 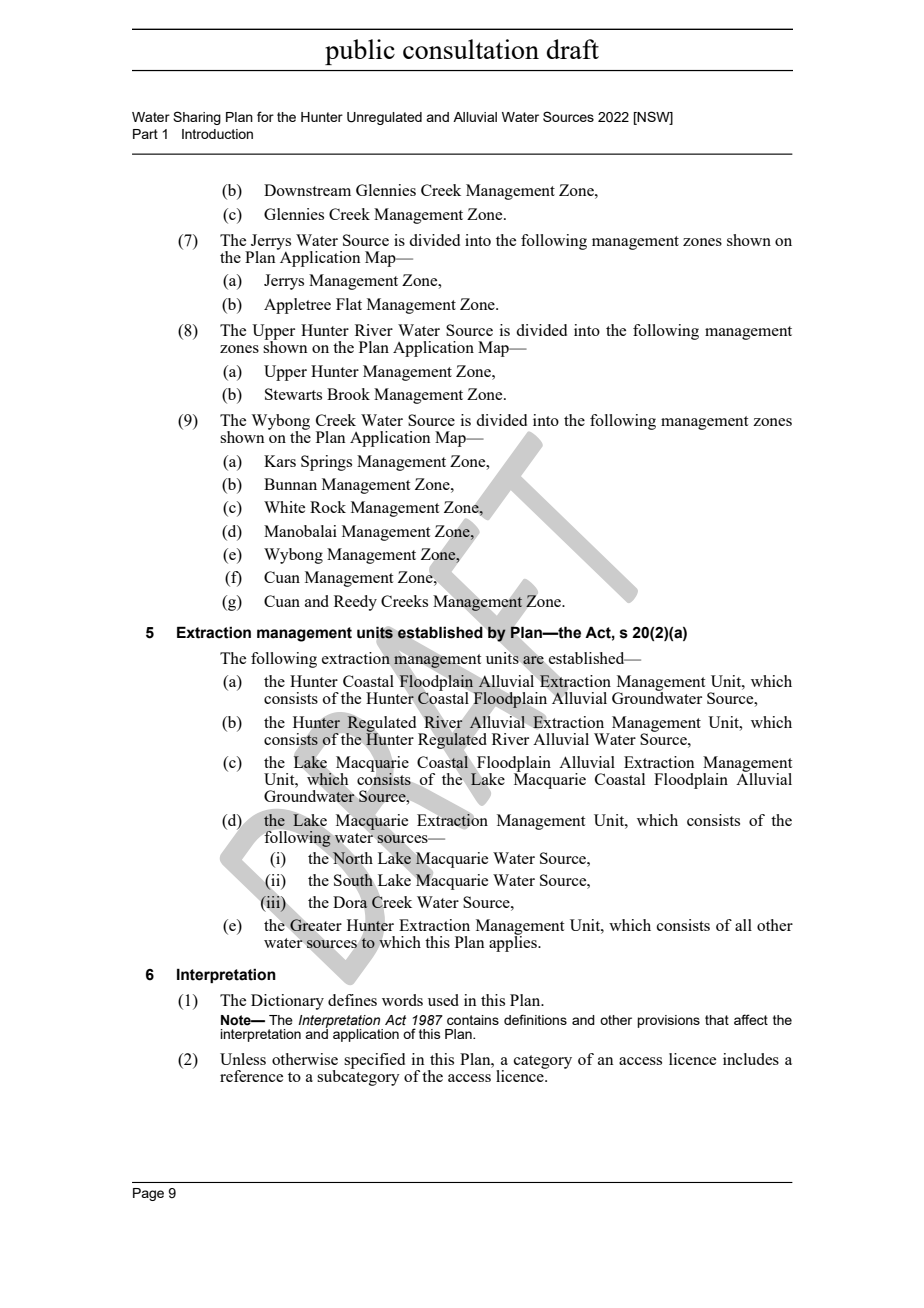 I want to click on Sharing, so click(x=197, y=118).
